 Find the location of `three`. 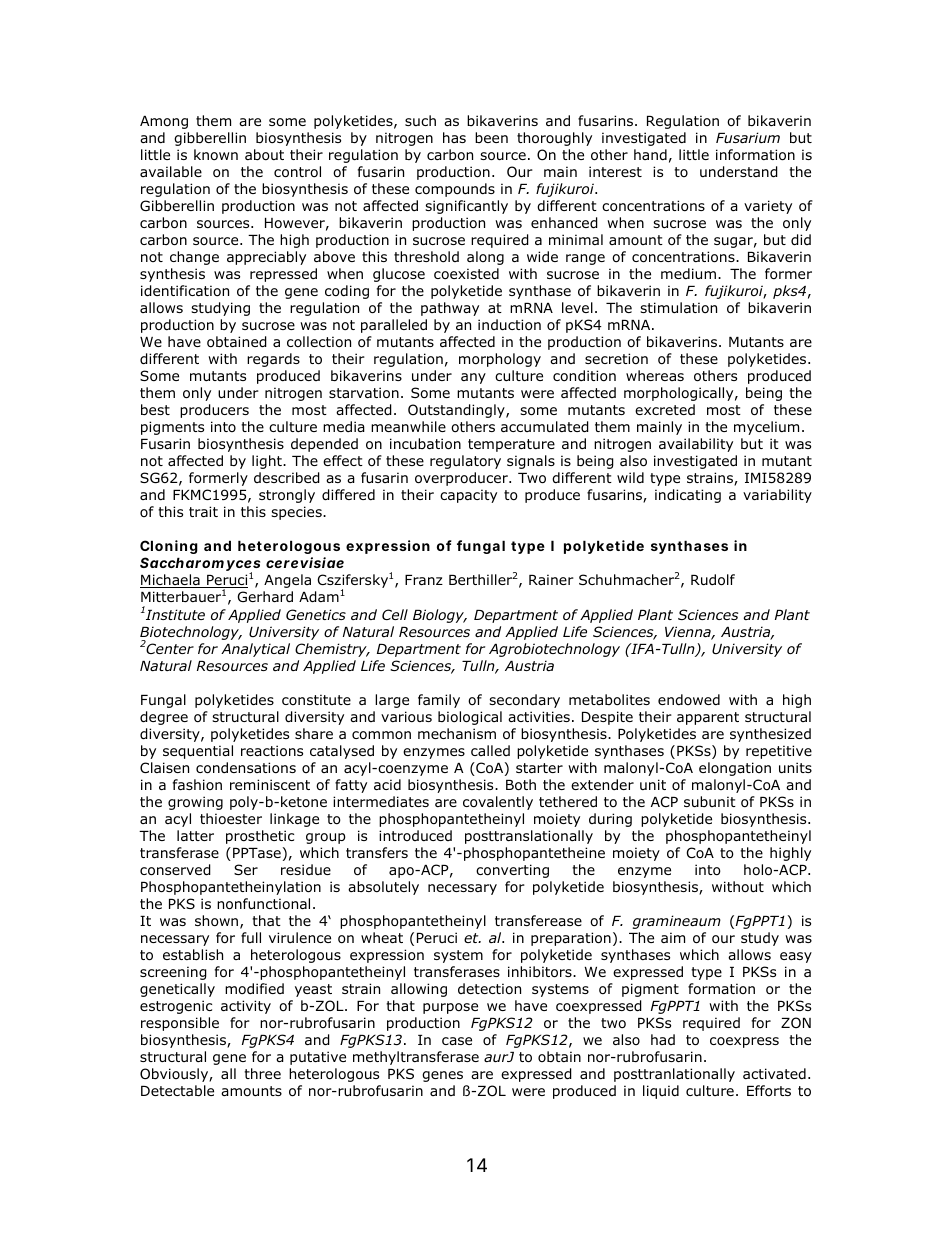

three is located at coordinates (262, 1073).
